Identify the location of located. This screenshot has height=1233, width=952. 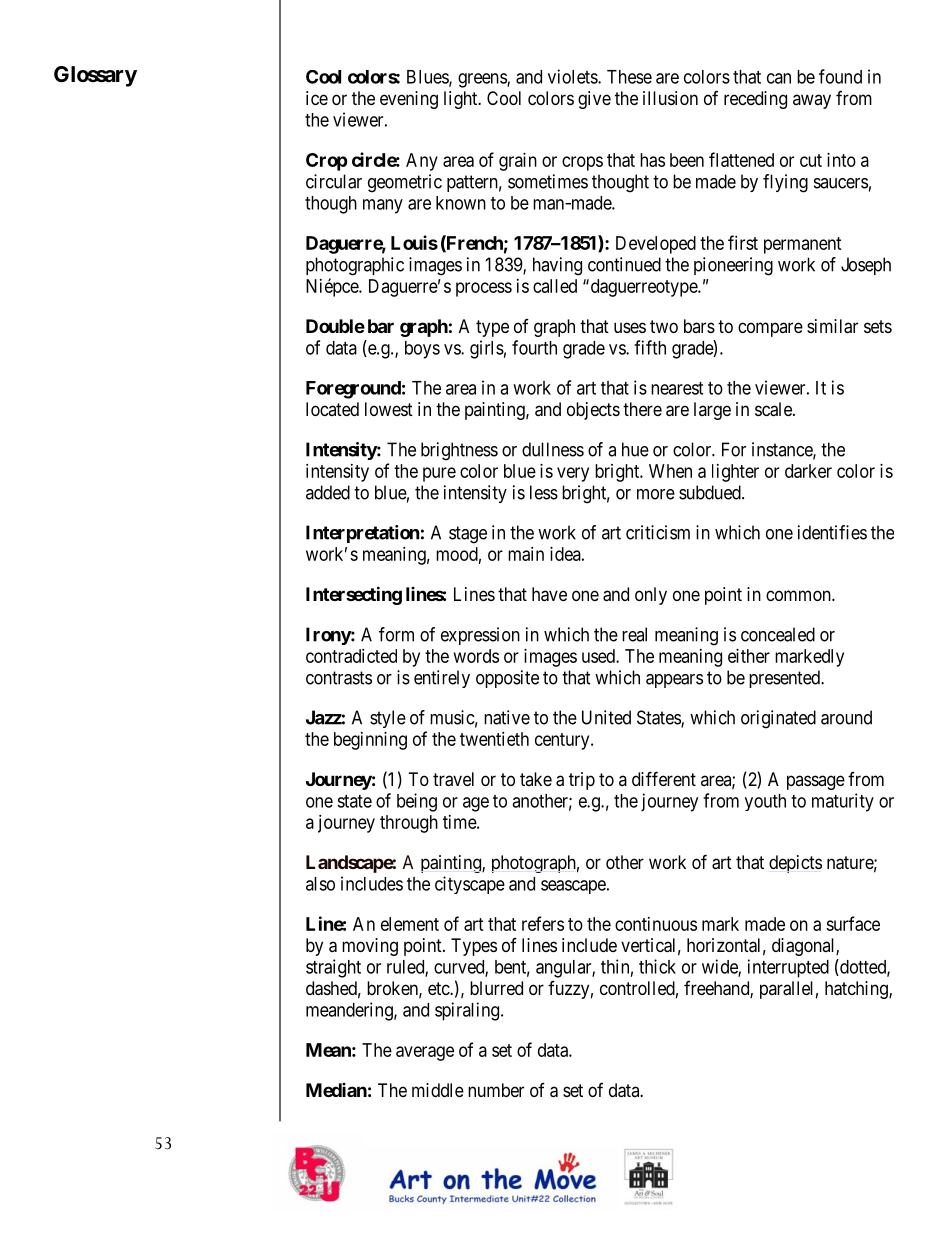
(332, 409).
